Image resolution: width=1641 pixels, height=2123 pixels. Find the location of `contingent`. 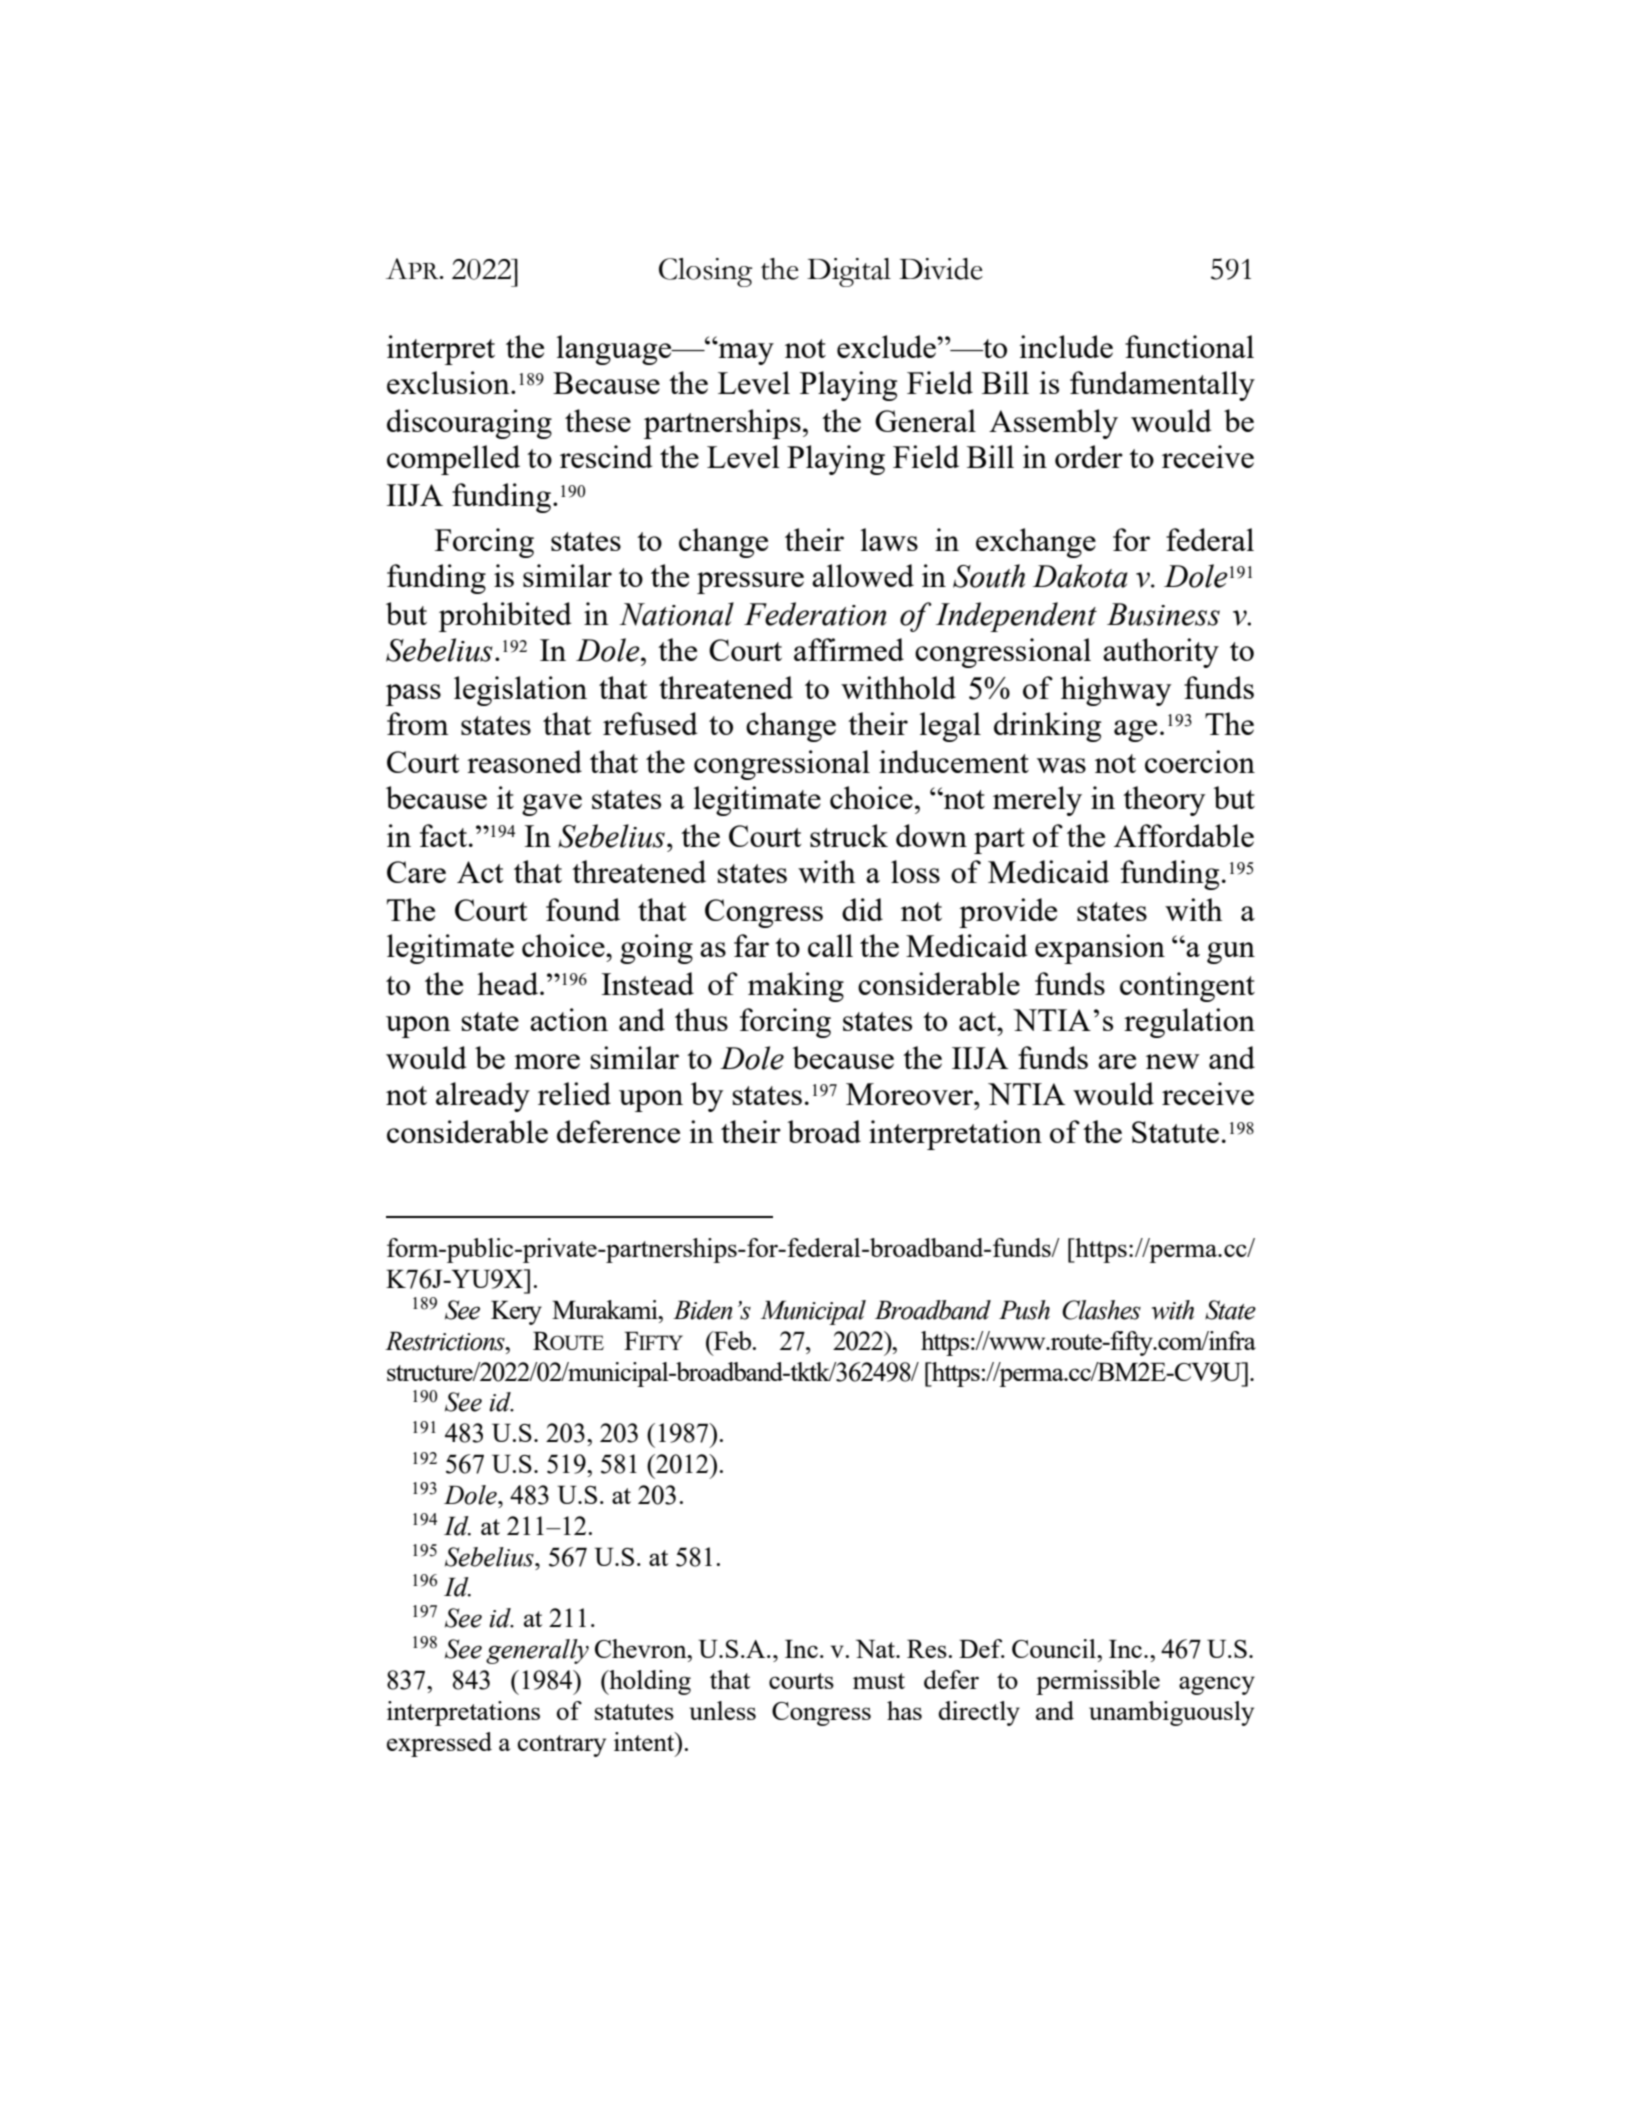

contingent is located at coordinates (1187, 987).
